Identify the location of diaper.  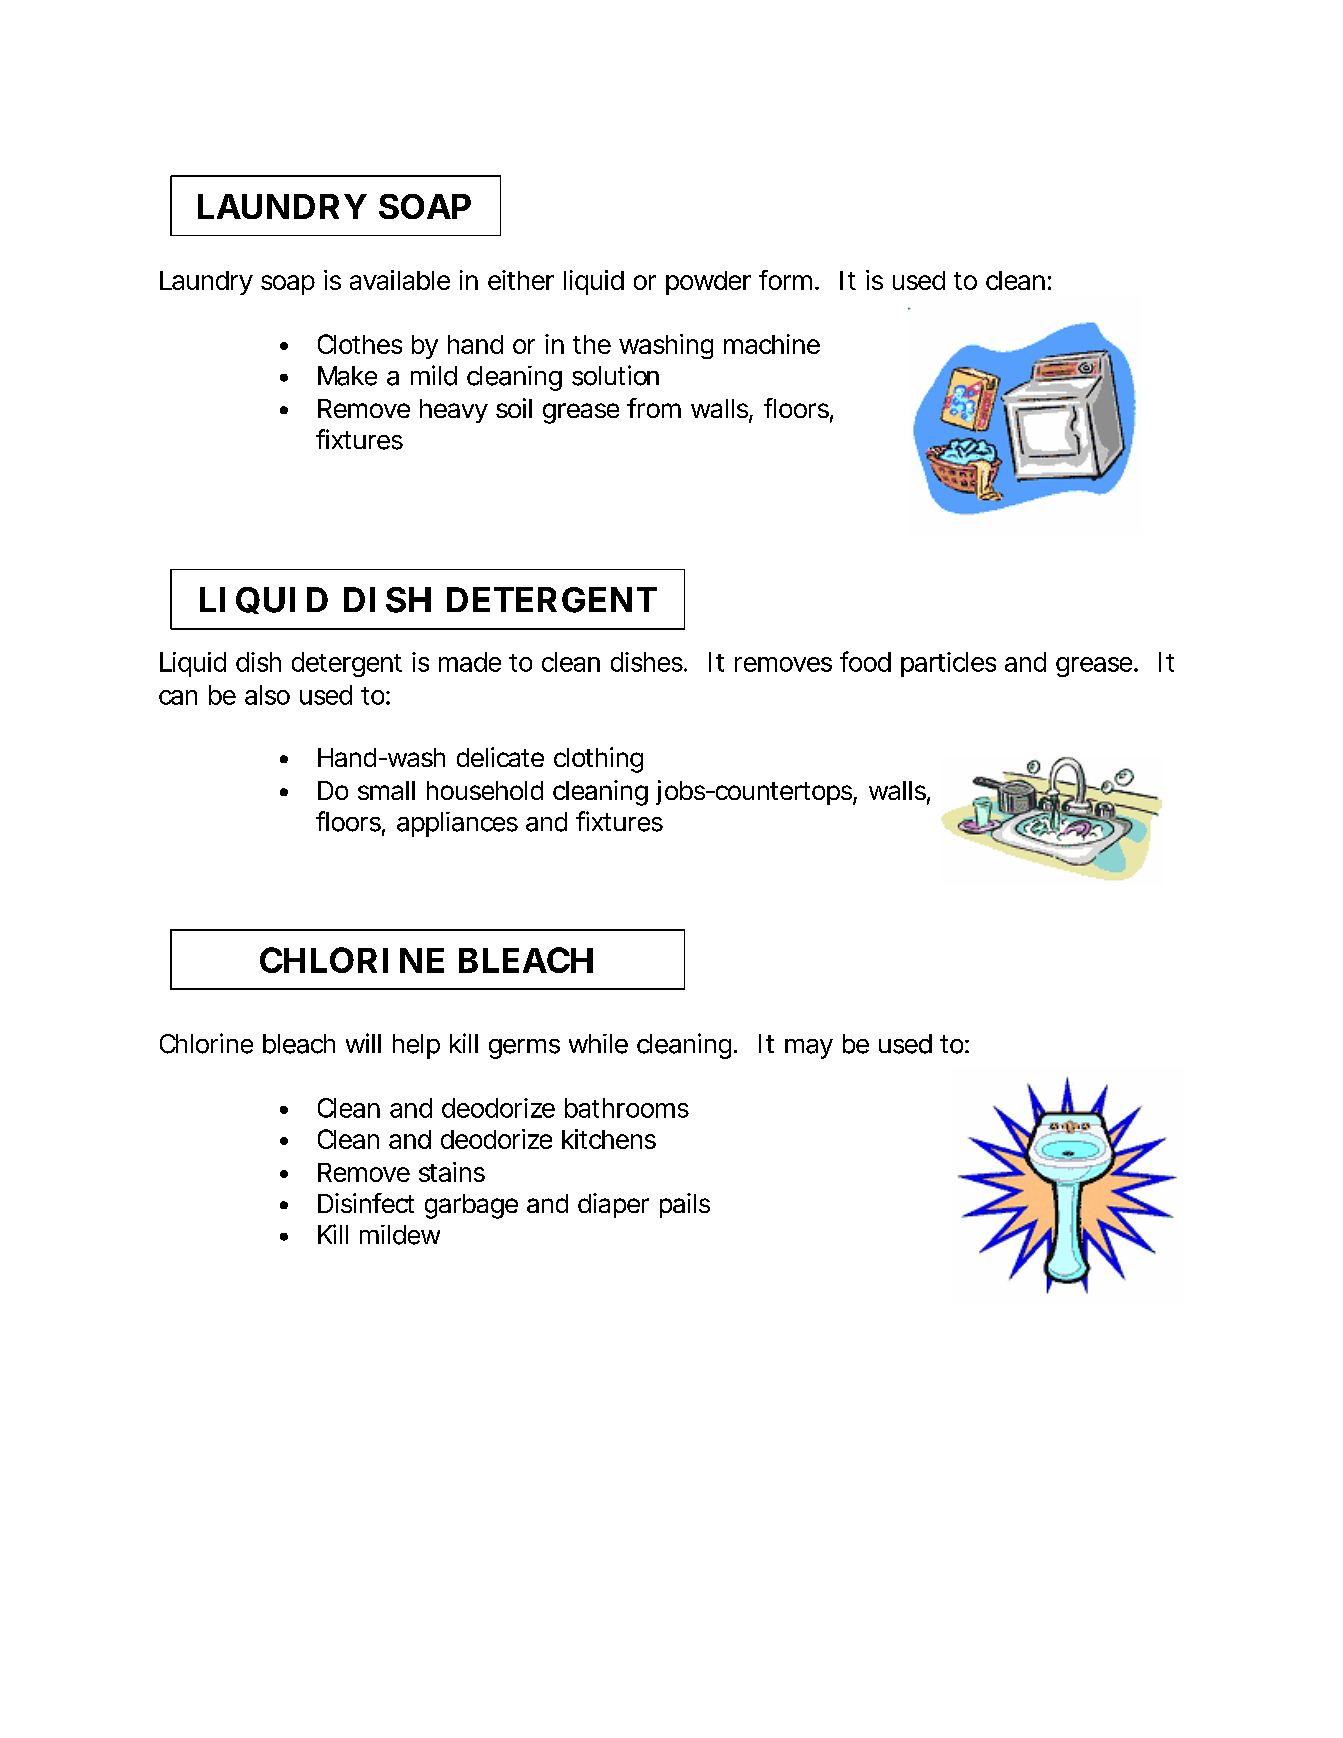
(613, 1205).
